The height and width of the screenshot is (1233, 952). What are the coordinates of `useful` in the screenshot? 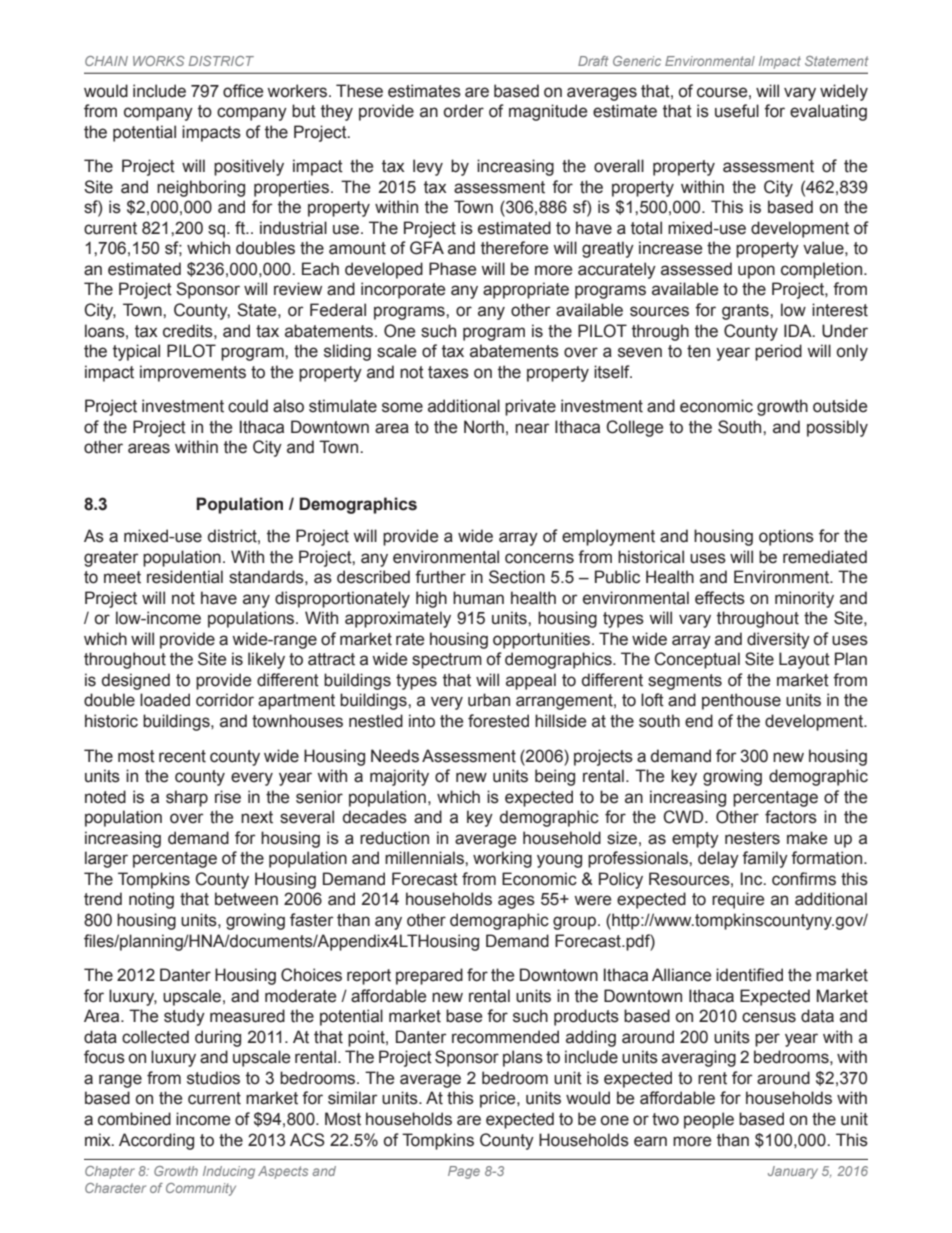 It's located at (737, 111).
